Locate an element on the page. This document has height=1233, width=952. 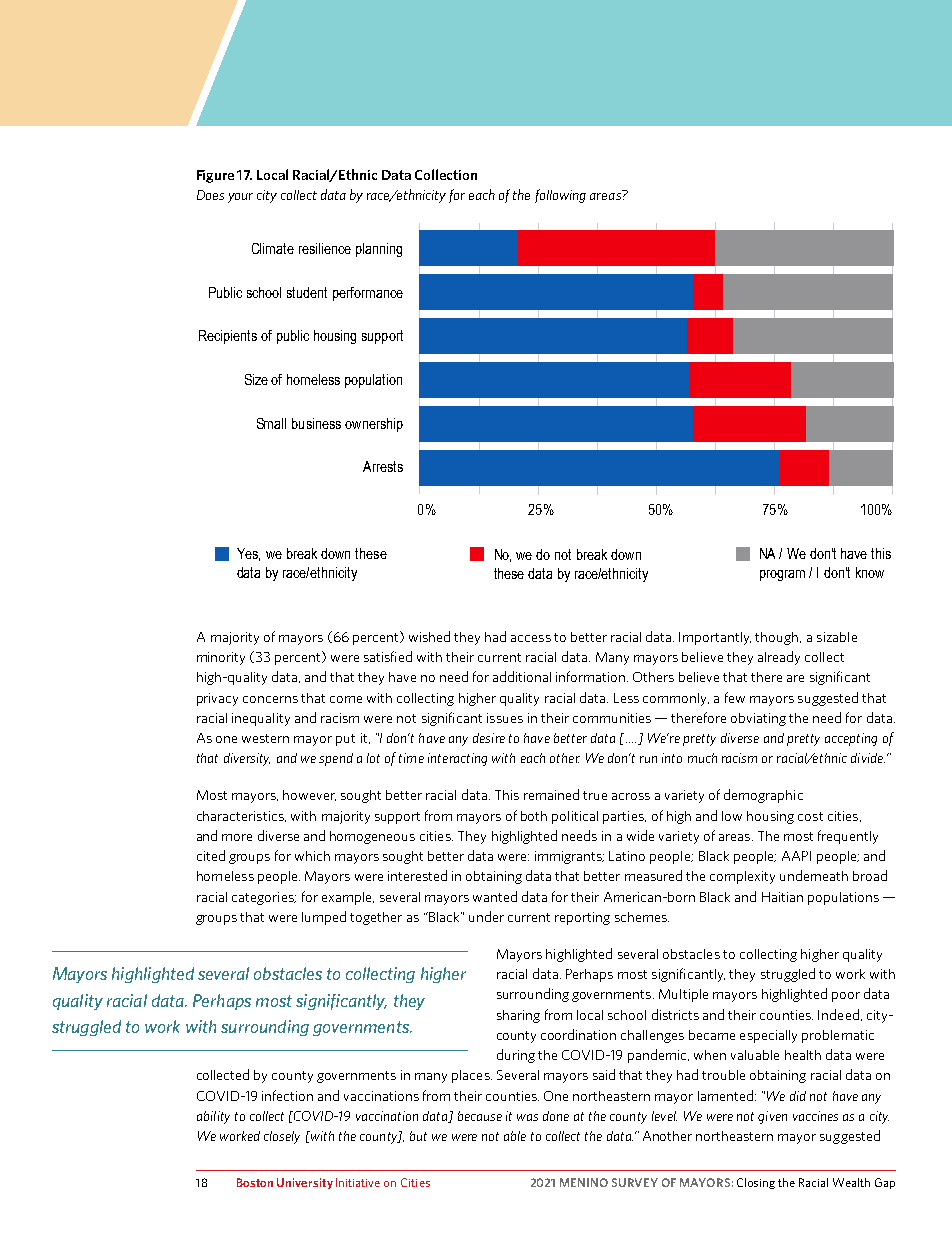
done is located at coordinates (556, 1116).
